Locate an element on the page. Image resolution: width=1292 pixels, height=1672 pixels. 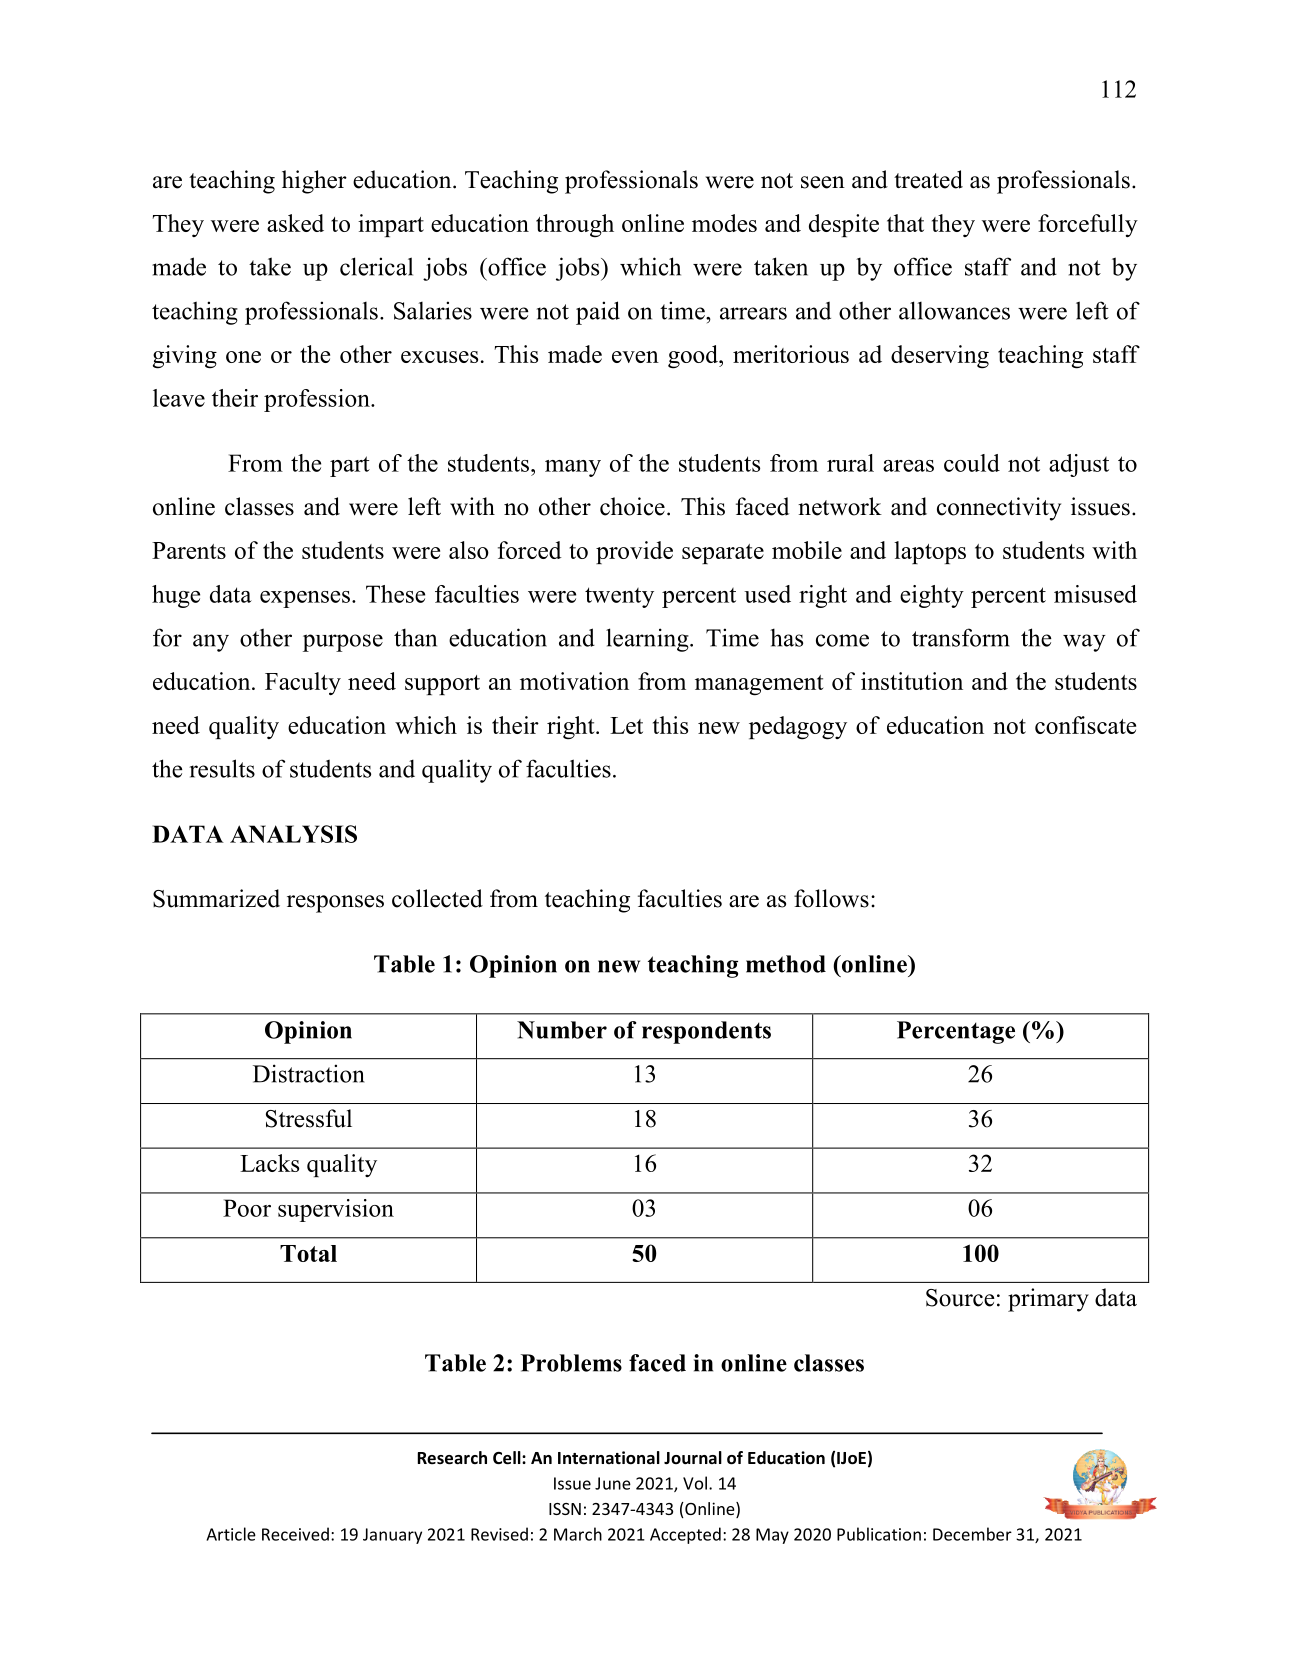
asked is located at coordinates (295, 223).
